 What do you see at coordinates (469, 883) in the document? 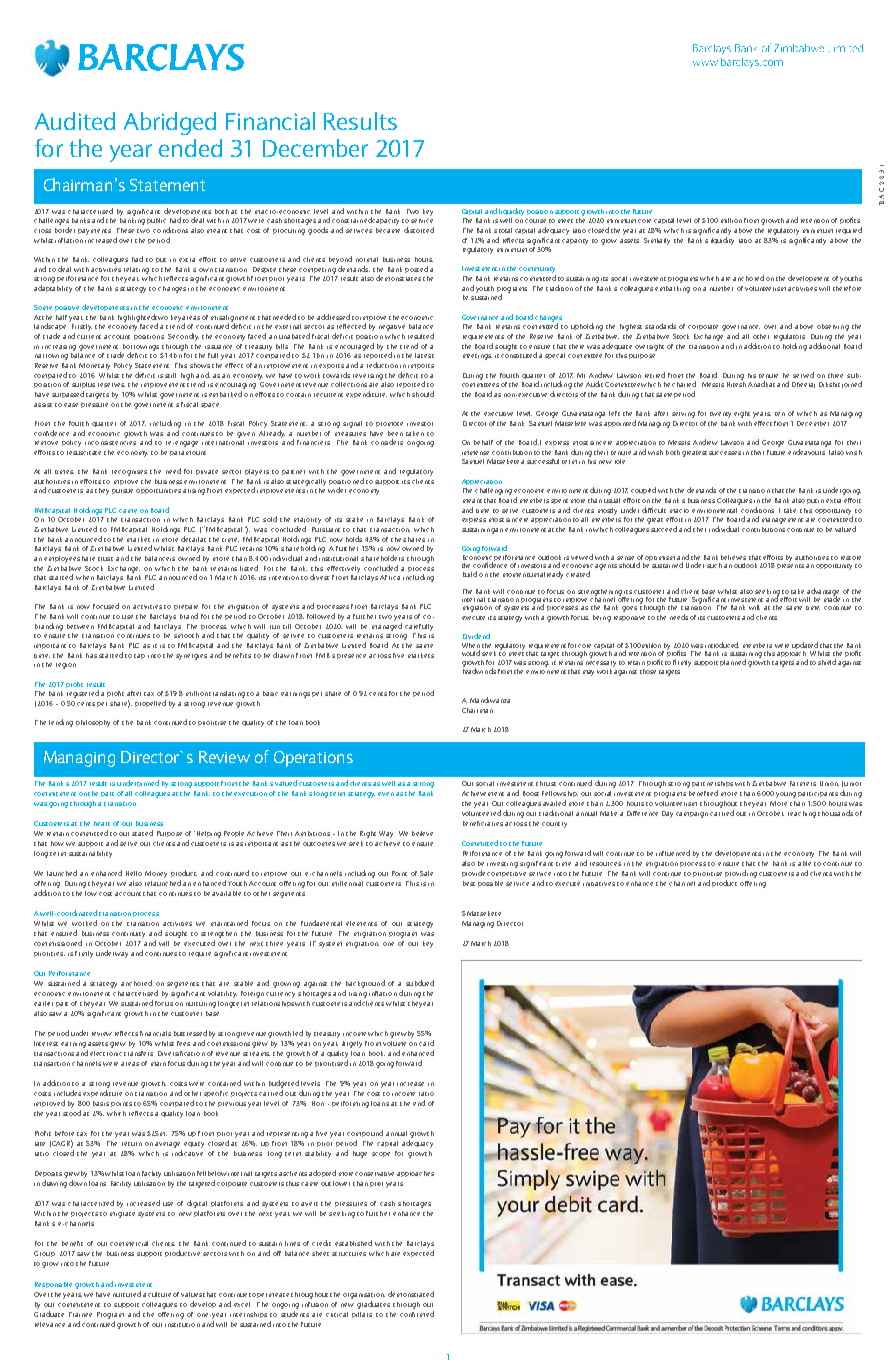
I see `best` at bounding box center [469, 883].
